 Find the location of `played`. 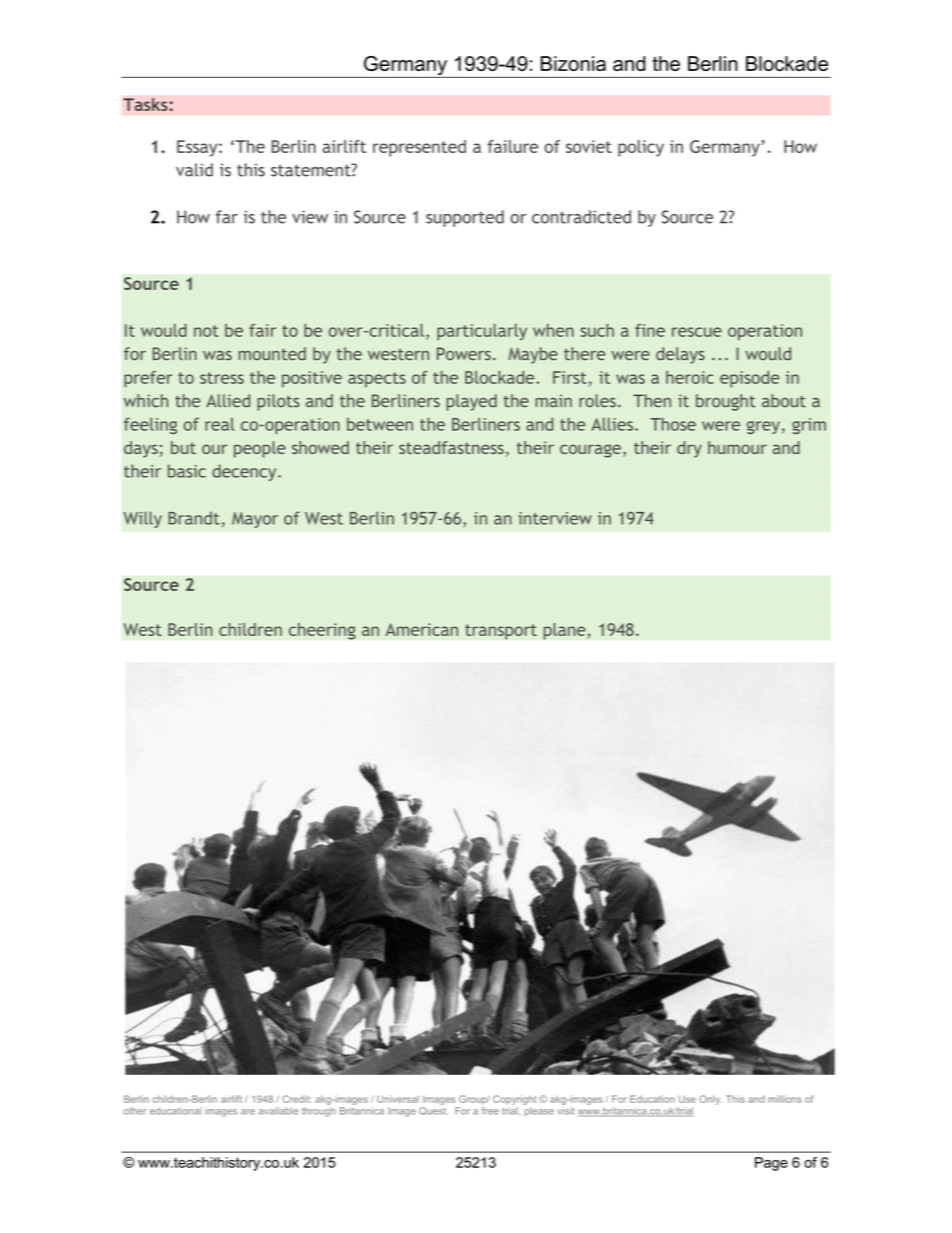

played is located at coordinates (471, 402).
